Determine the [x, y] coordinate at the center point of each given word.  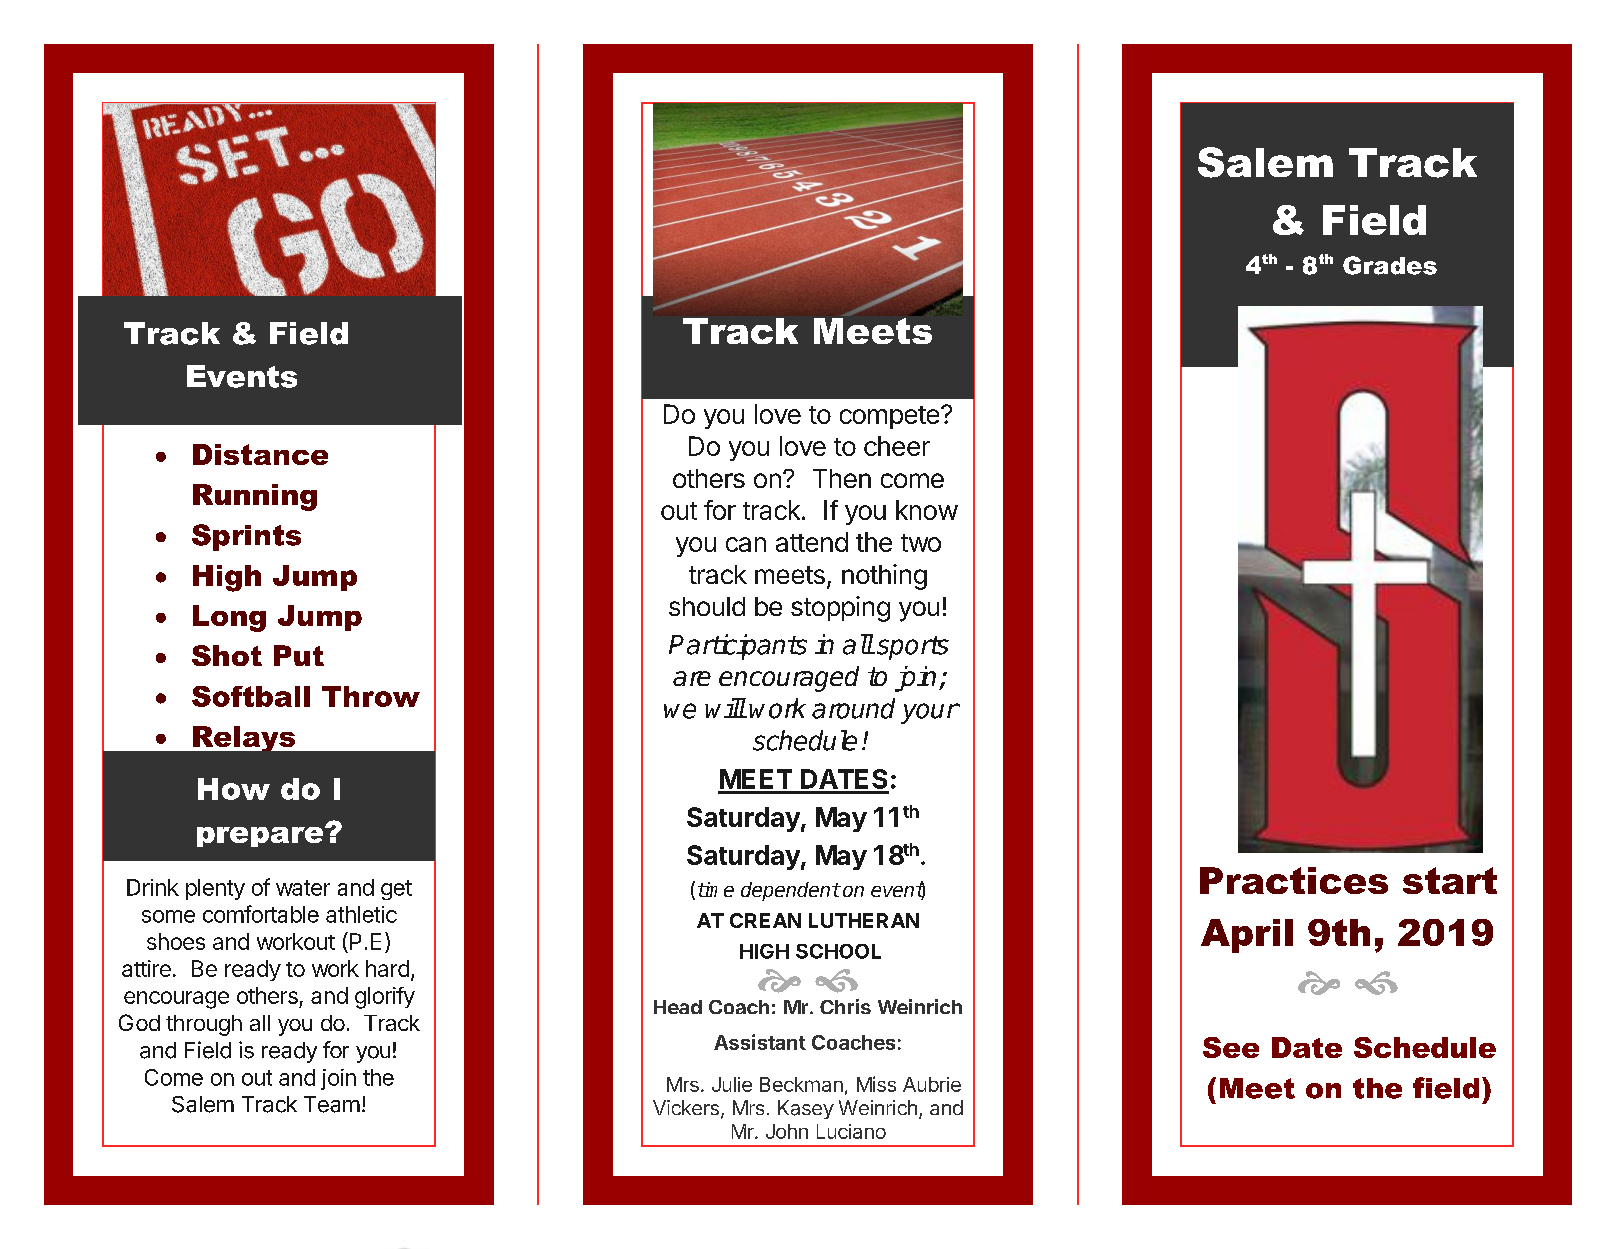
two [921, 543]
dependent [790, 891]
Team [332, 1104]
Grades [1390, 265]
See [1231, 1047]
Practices [1294, 880]
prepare [261, 836]
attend [812, 542]
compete [889, 417]
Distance [260, 454]
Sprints [246, 537]
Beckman [801, 1084]
